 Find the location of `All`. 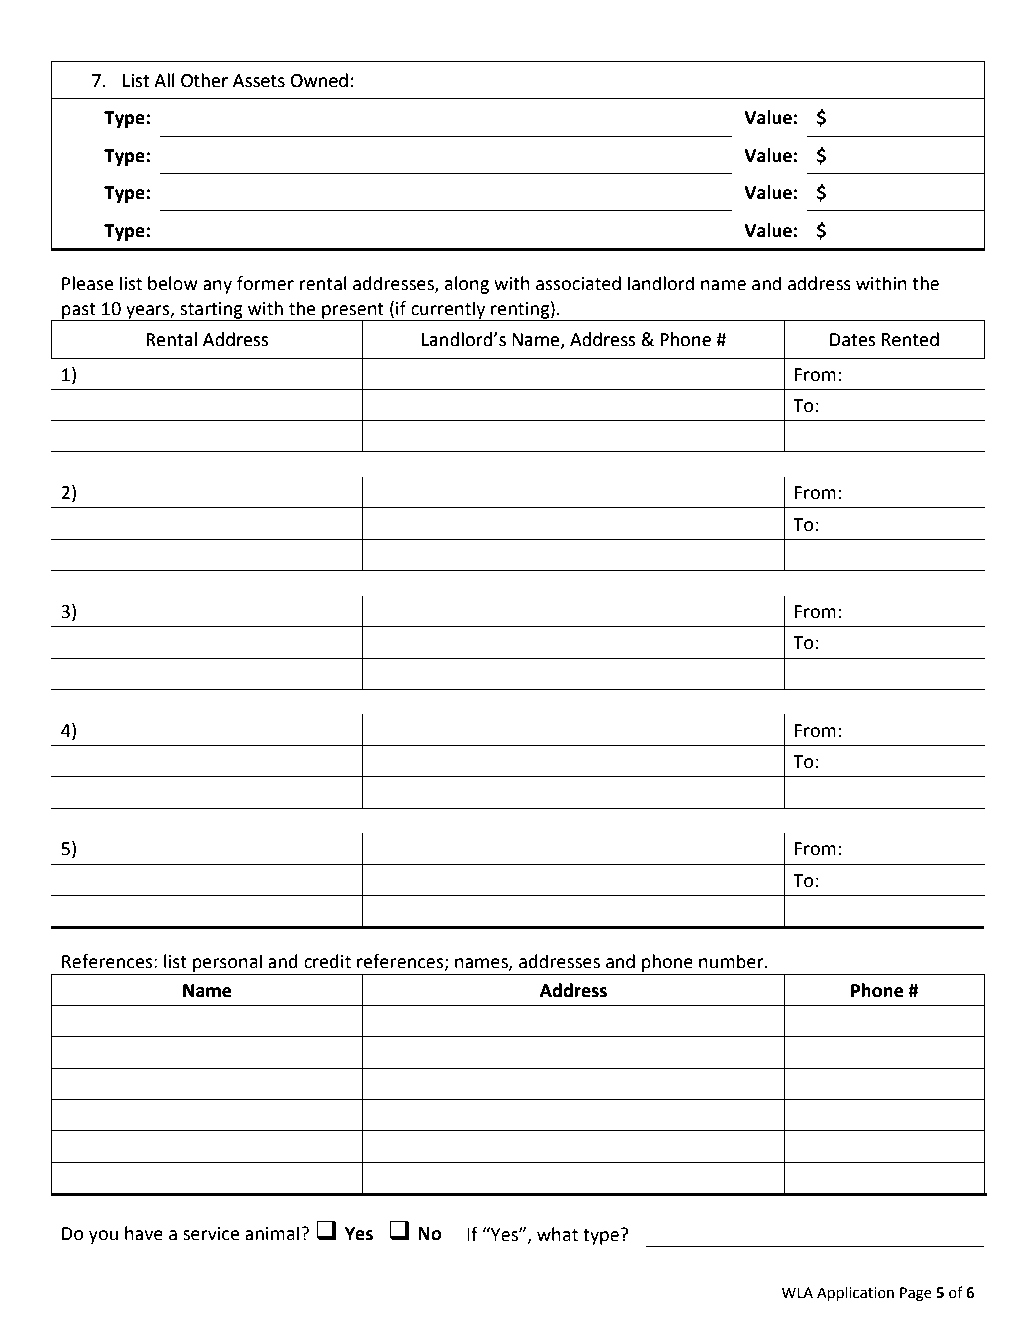

All is located at coordinates (164, 80).
